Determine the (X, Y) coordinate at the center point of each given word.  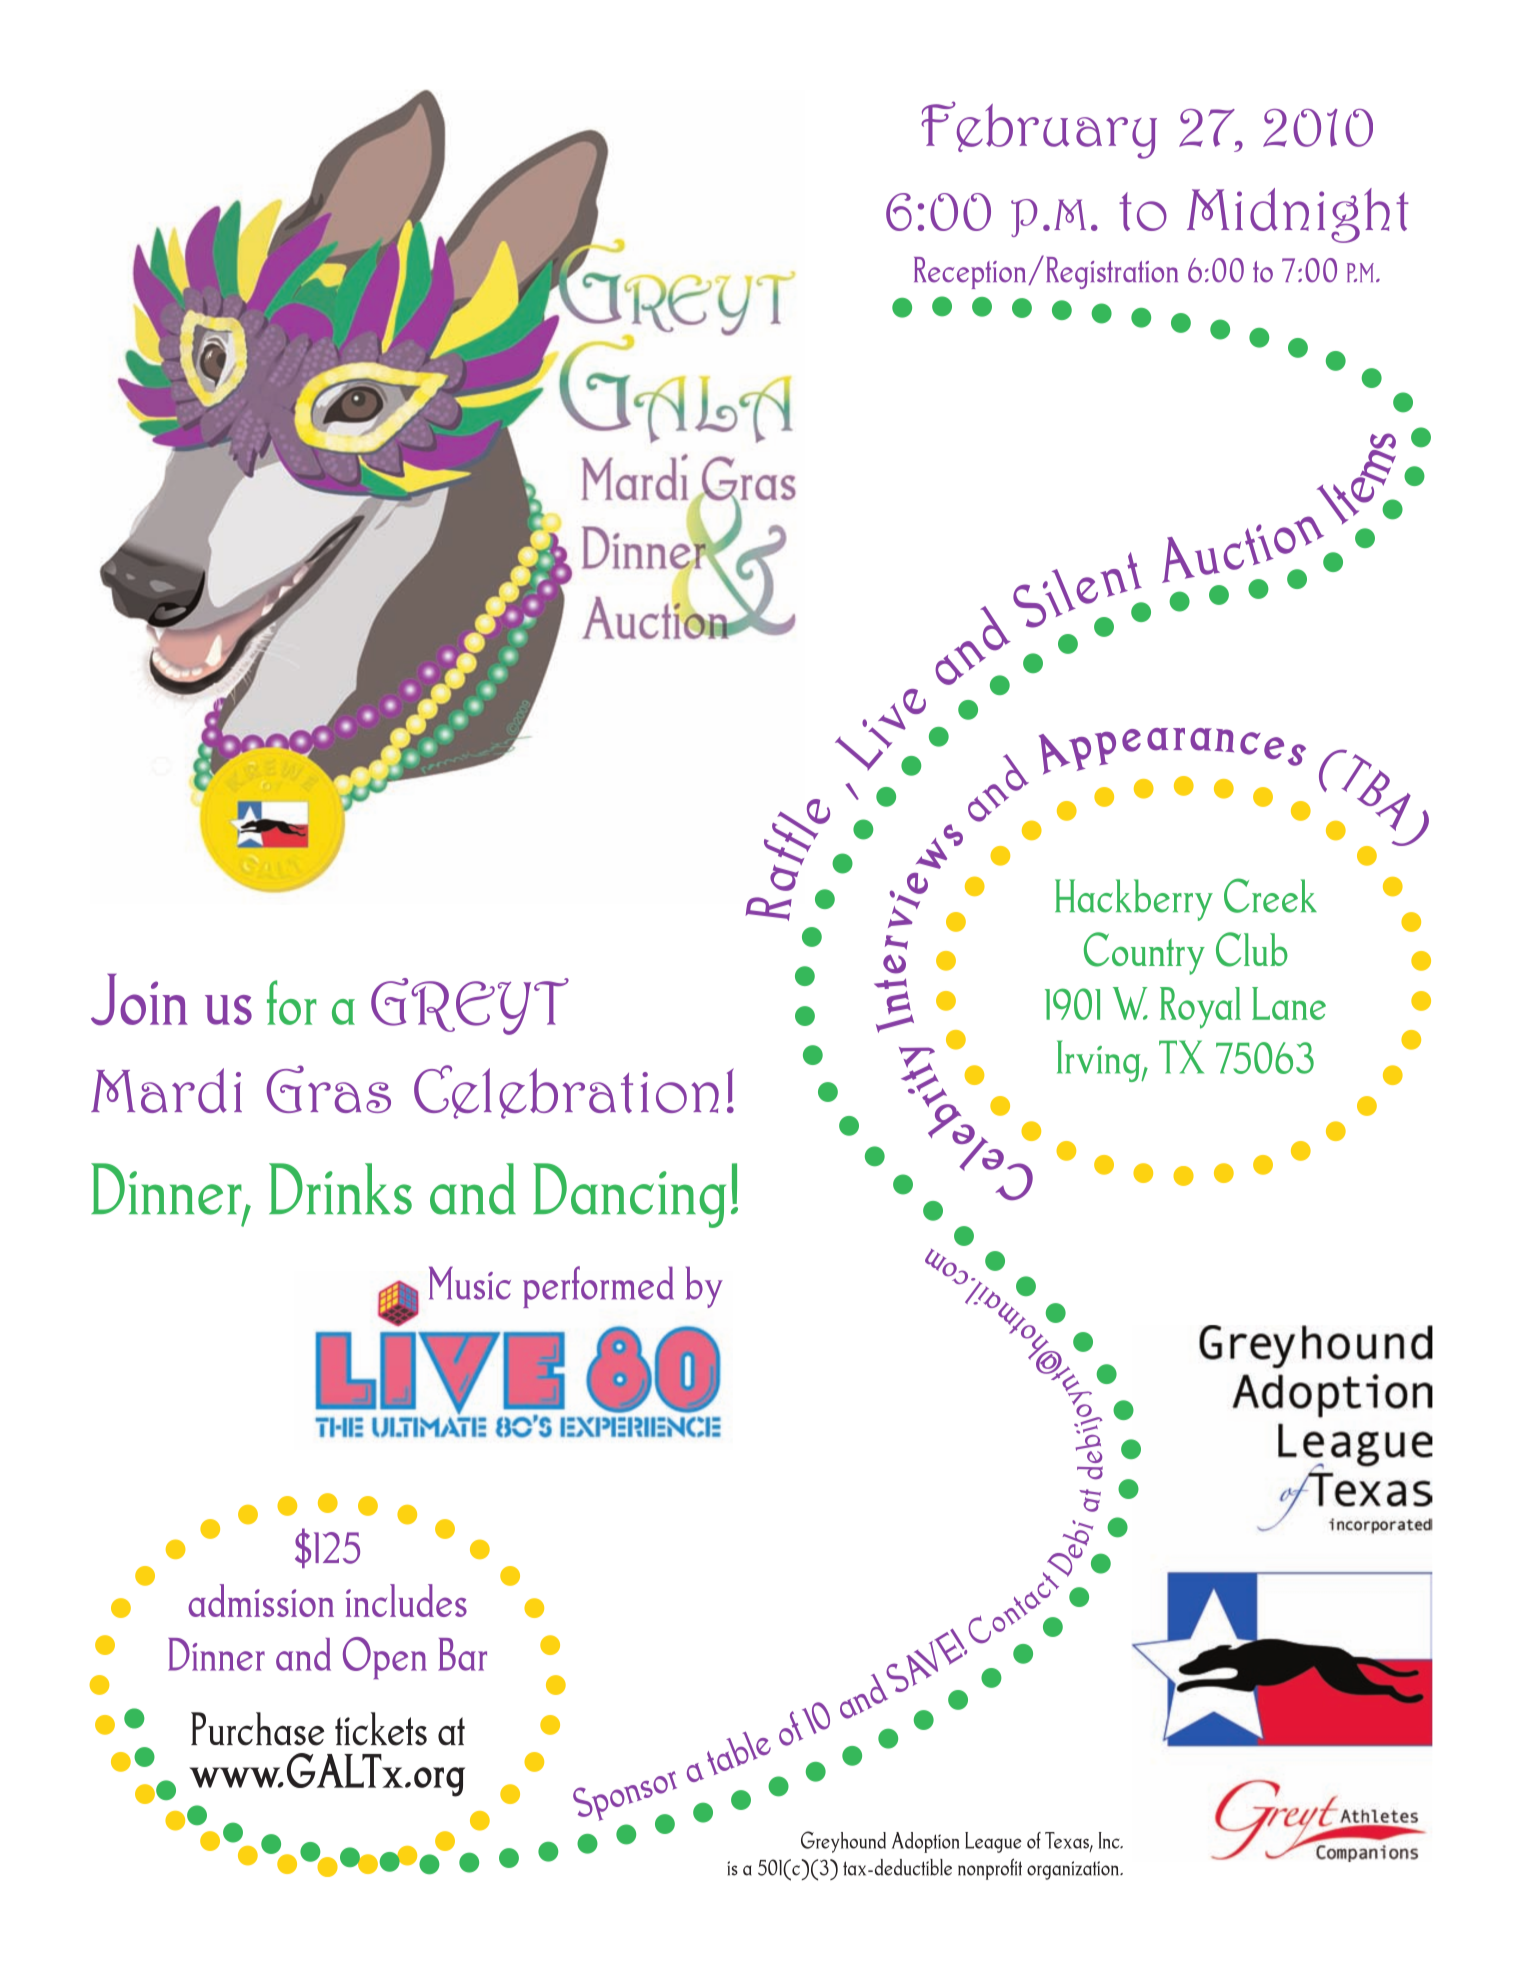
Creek (1270, 895)
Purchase (257, 1729)
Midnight (1298, 215)
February (1039, 130)
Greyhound (843, 1842)
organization (1074, 1870)
